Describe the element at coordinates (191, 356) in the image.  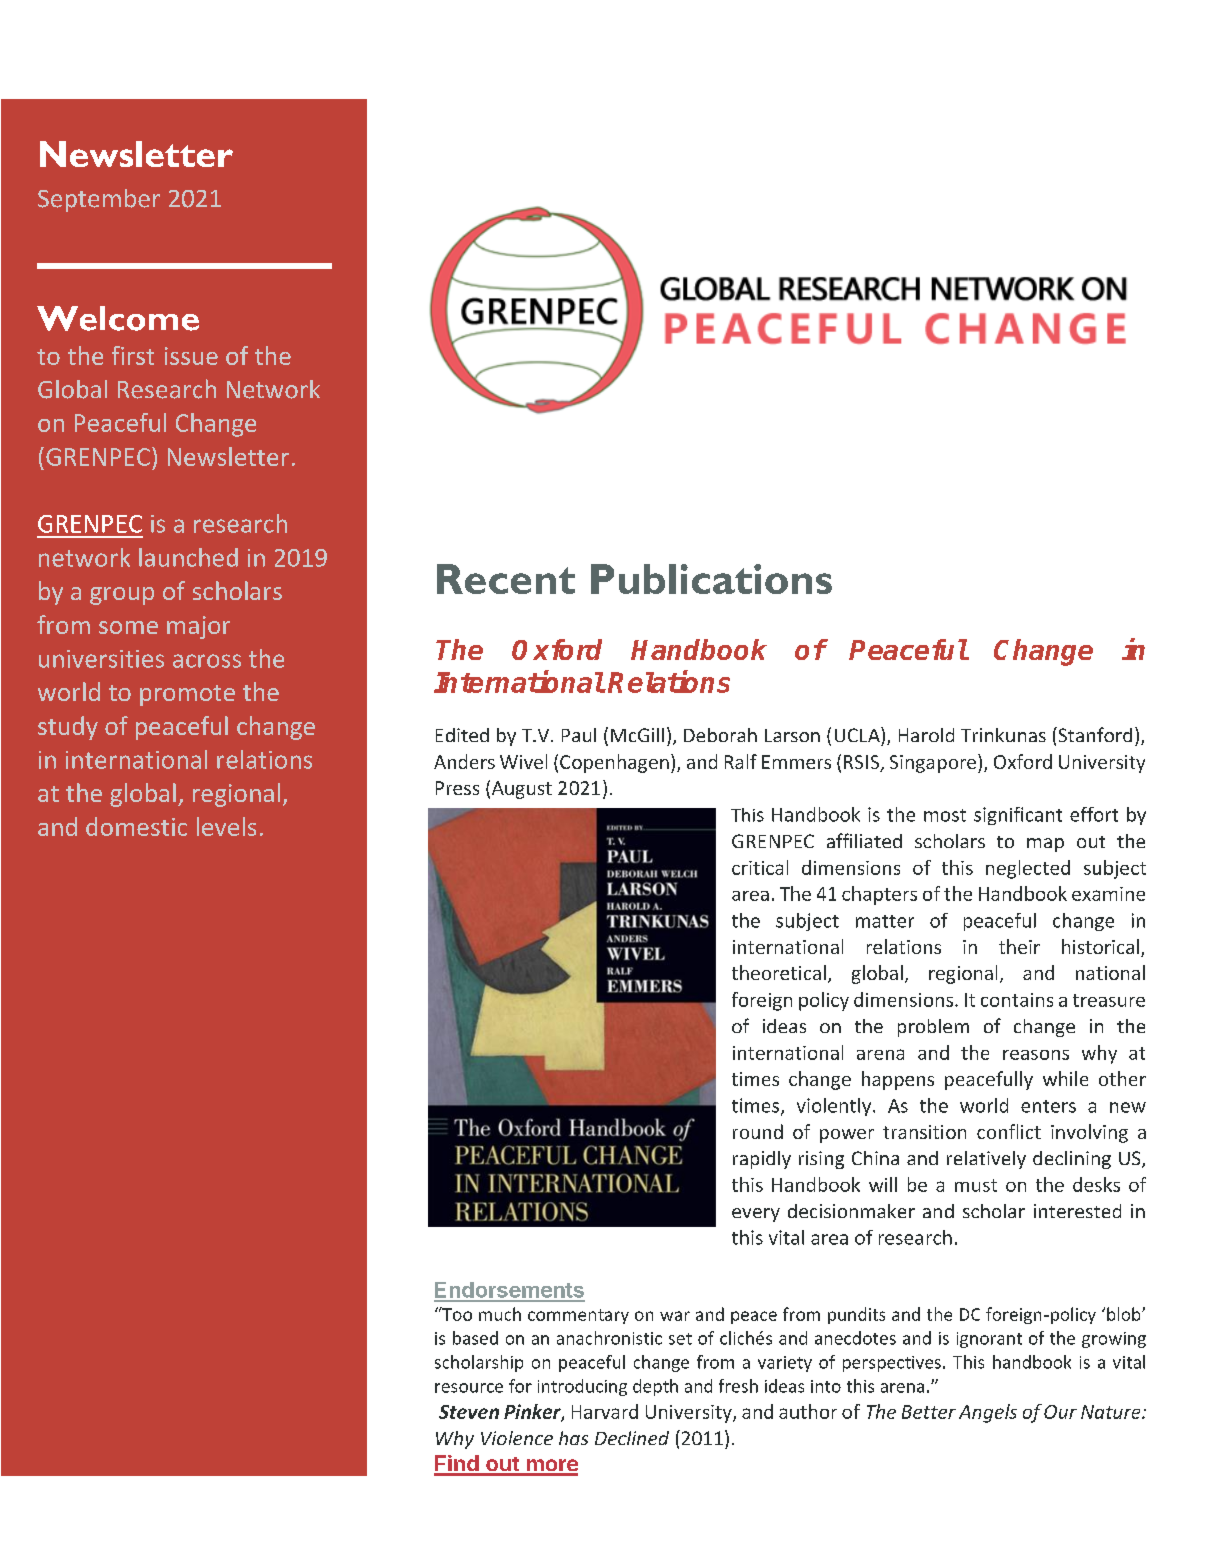
I see `issue` at that location.
